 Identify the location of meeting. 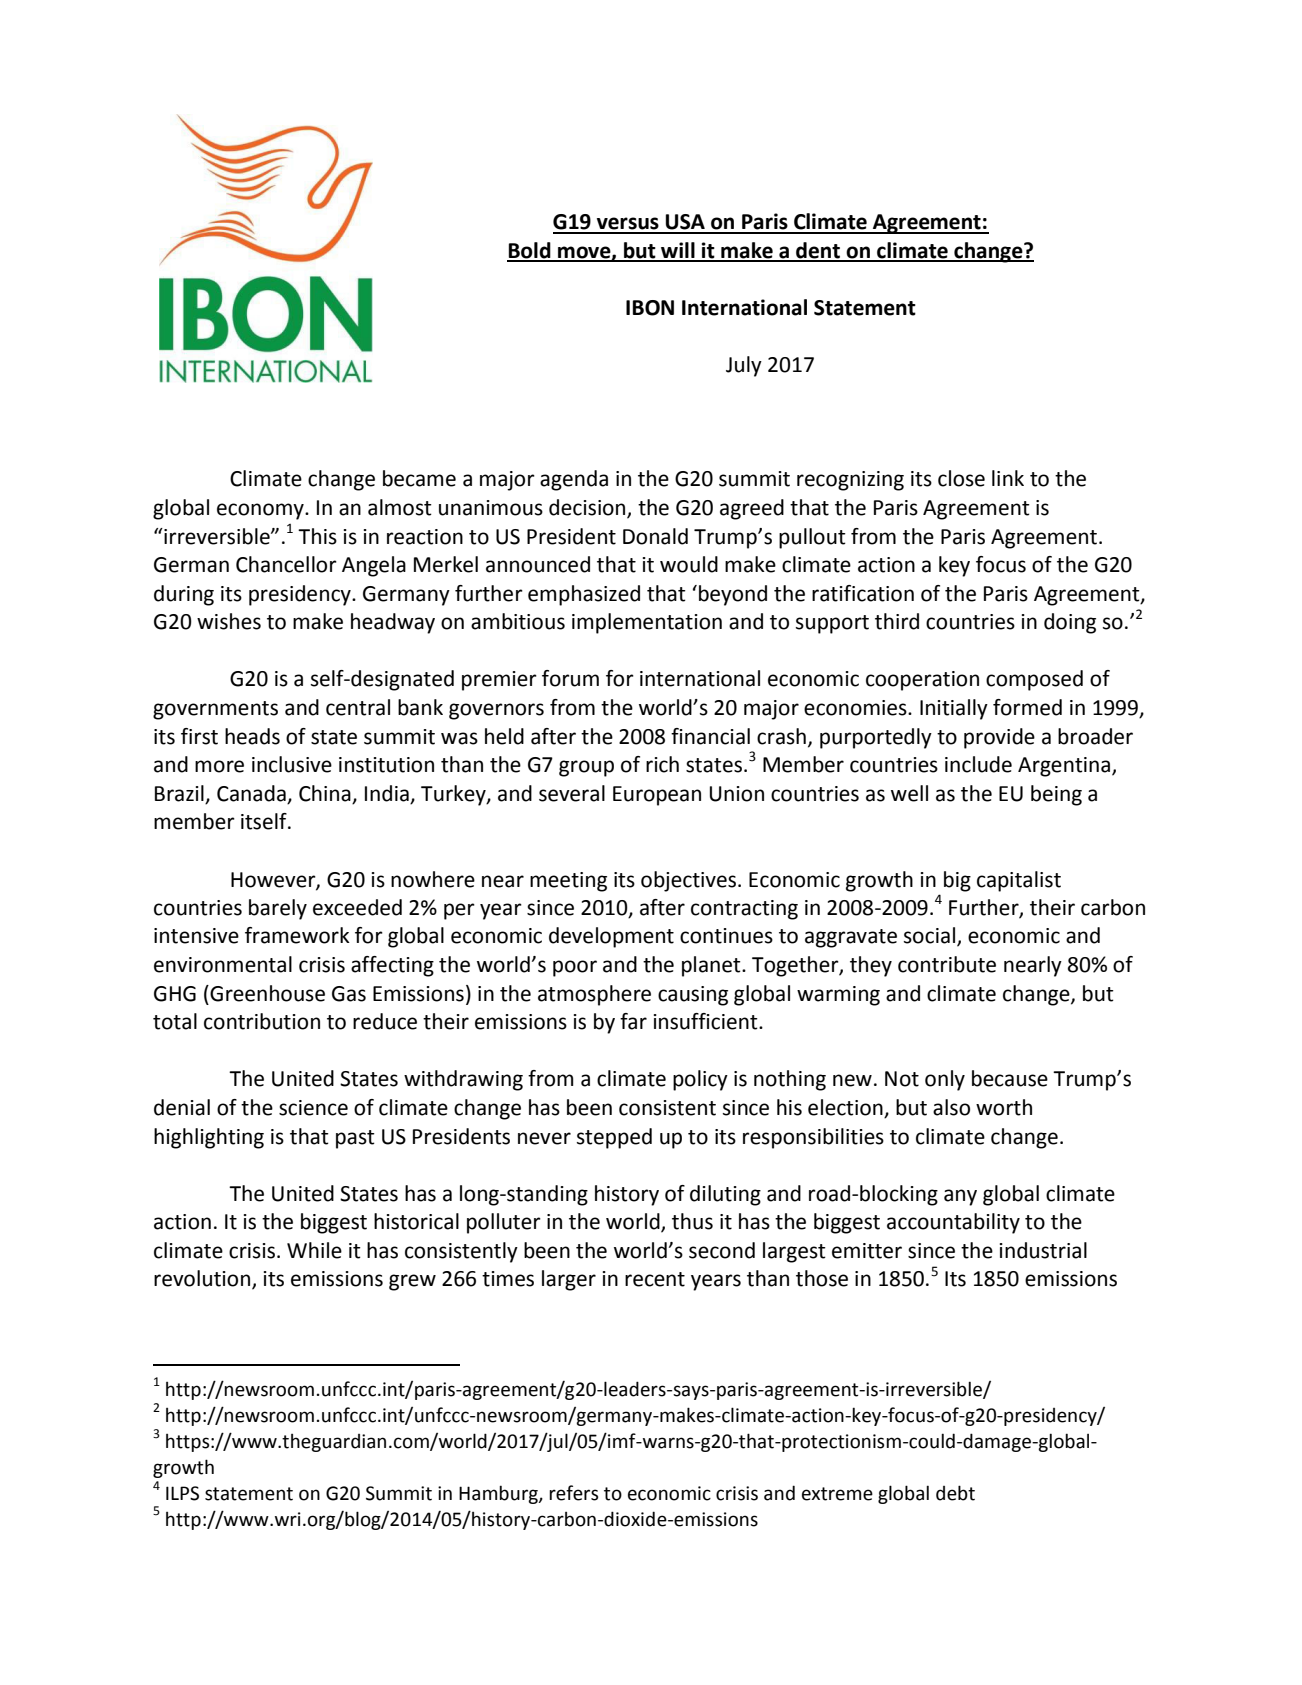
(568, 882).
